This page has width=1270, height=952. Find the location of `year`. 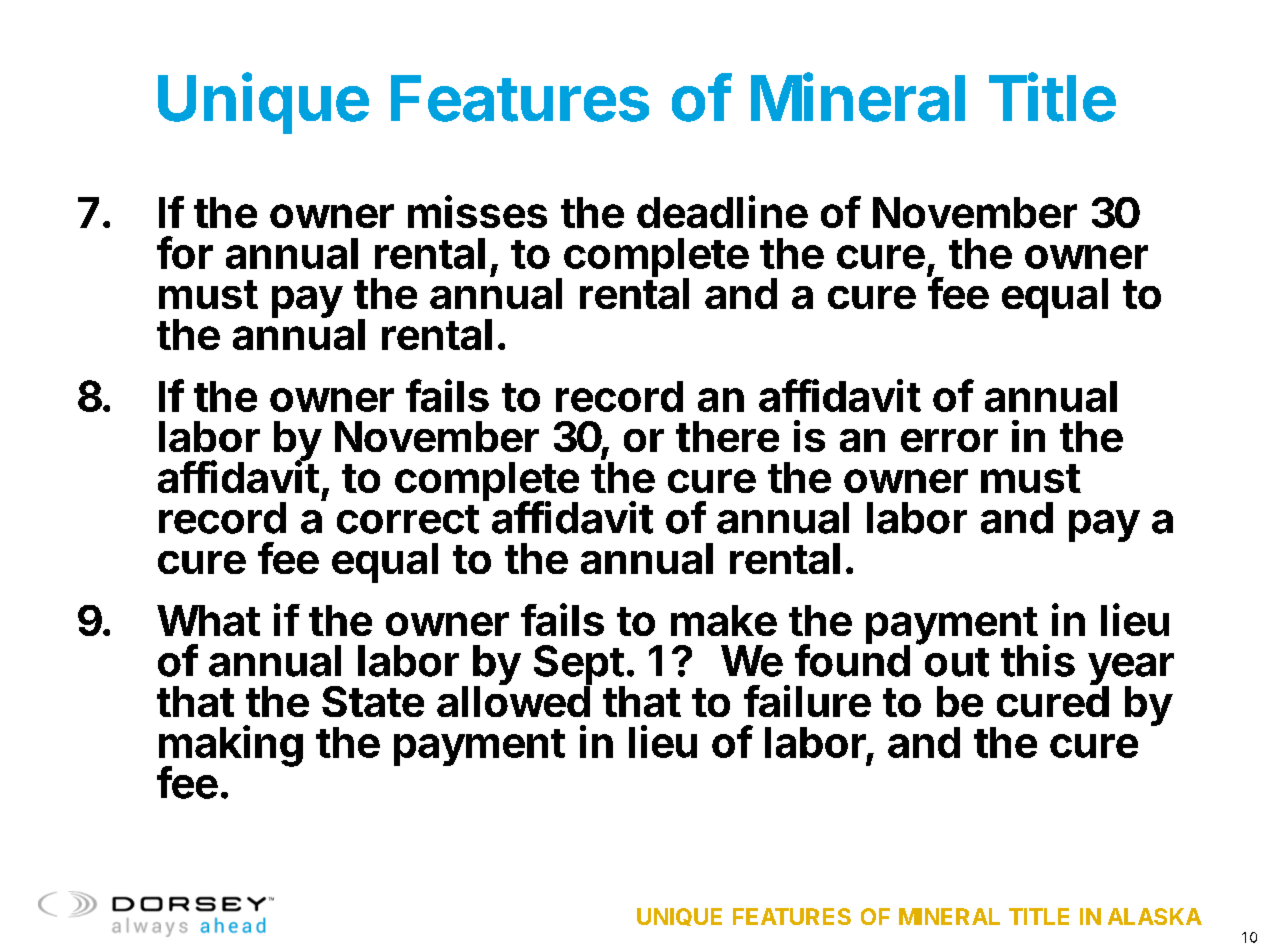

year is located at coordinates (1131, 670).
